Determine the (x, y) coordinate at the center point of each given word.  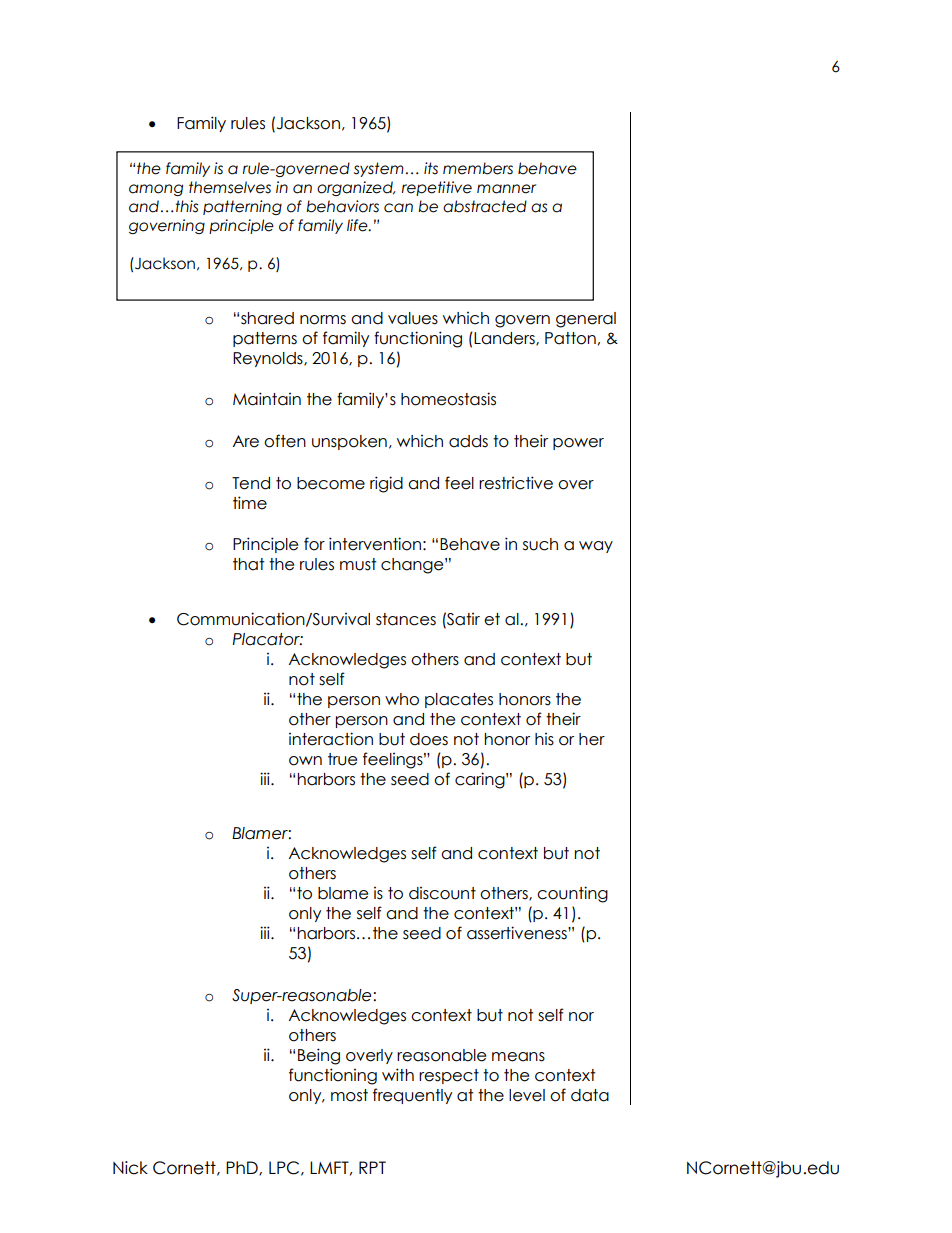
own (305, 761)
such (540, 544)
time (250, 503)
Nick (130, 1168)
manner (506, 189)
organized (356, 188)
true (342, 759)
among (156, 190)
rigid (386, 484)
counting (572, 894)
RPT (372, 1167)
